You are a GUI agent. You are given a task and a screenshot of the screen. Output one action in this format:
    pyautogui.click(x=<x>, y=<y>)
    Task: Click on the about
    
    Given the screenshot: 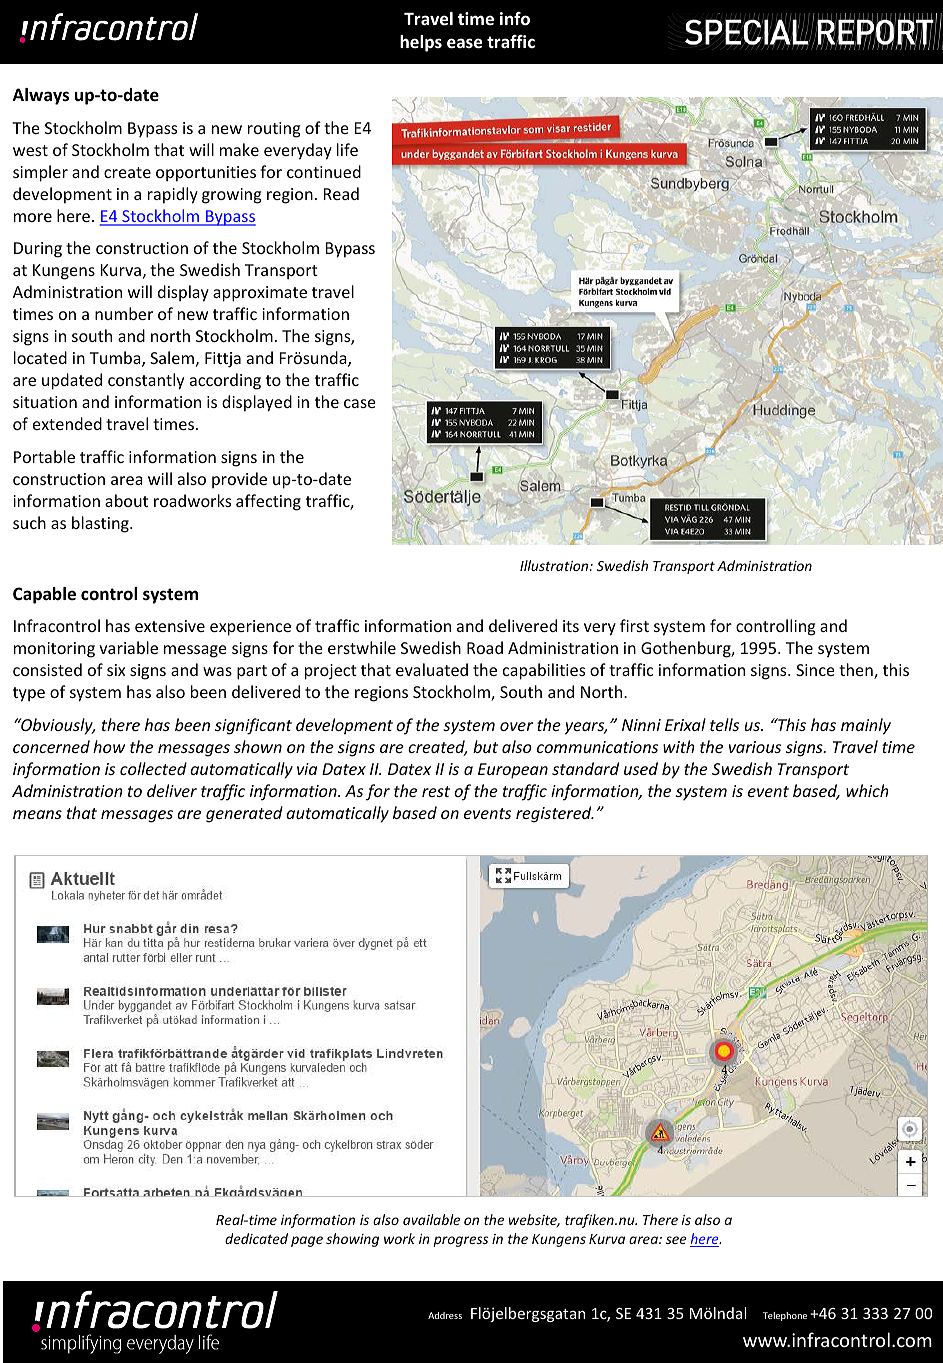 What is the action you would take?
    pyautogui.click(x=126, y=500)
